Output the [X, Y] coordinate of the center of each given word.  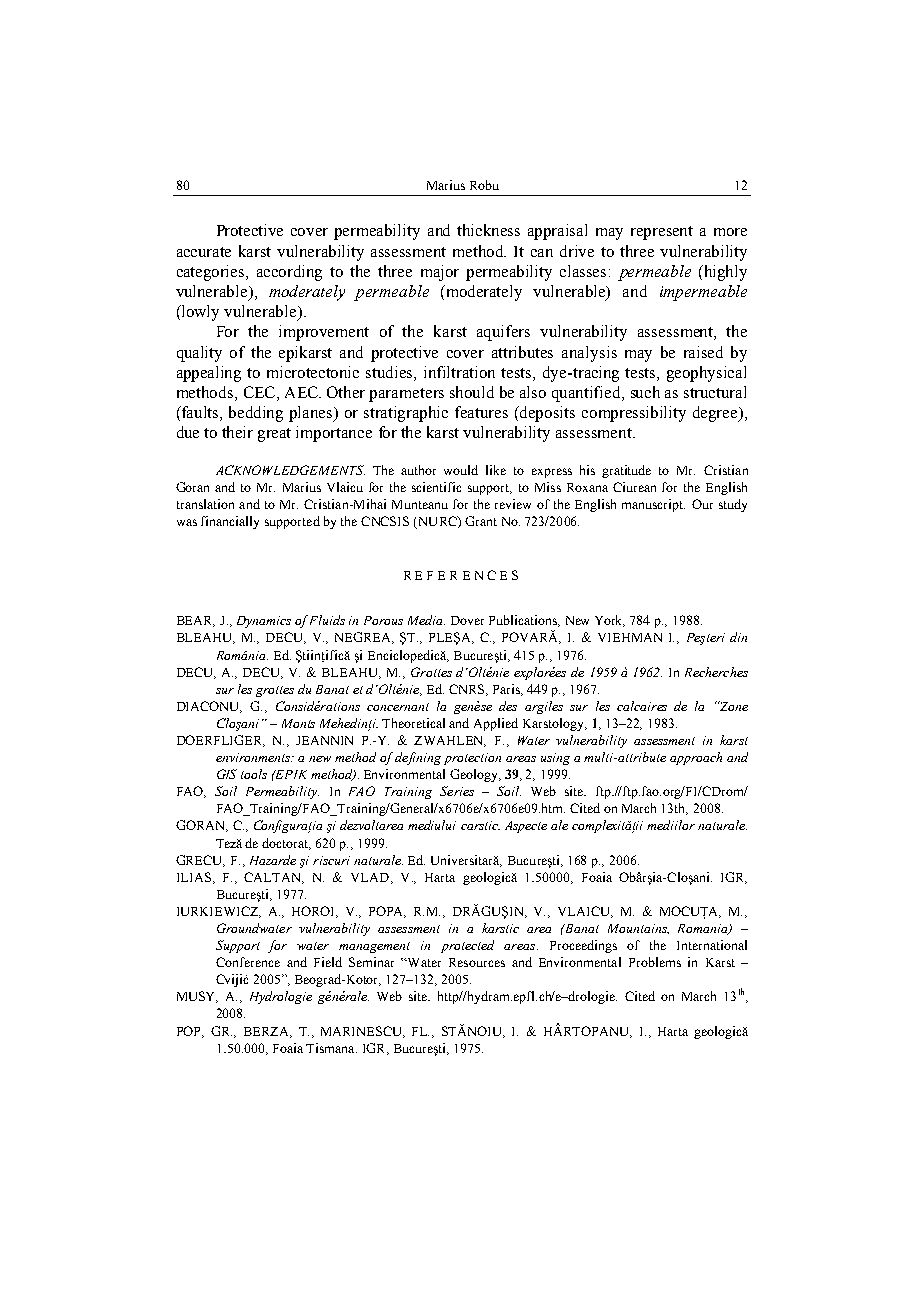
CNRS [468, 690]
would [461, 470]
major [440, 273]
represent [662, 233]
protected [467, 946]
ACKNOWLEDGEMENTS [290, 470]
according [289, 273]
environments [254, 757]
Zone [733, 706]
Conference [248, 962]
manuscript [653, 505]
